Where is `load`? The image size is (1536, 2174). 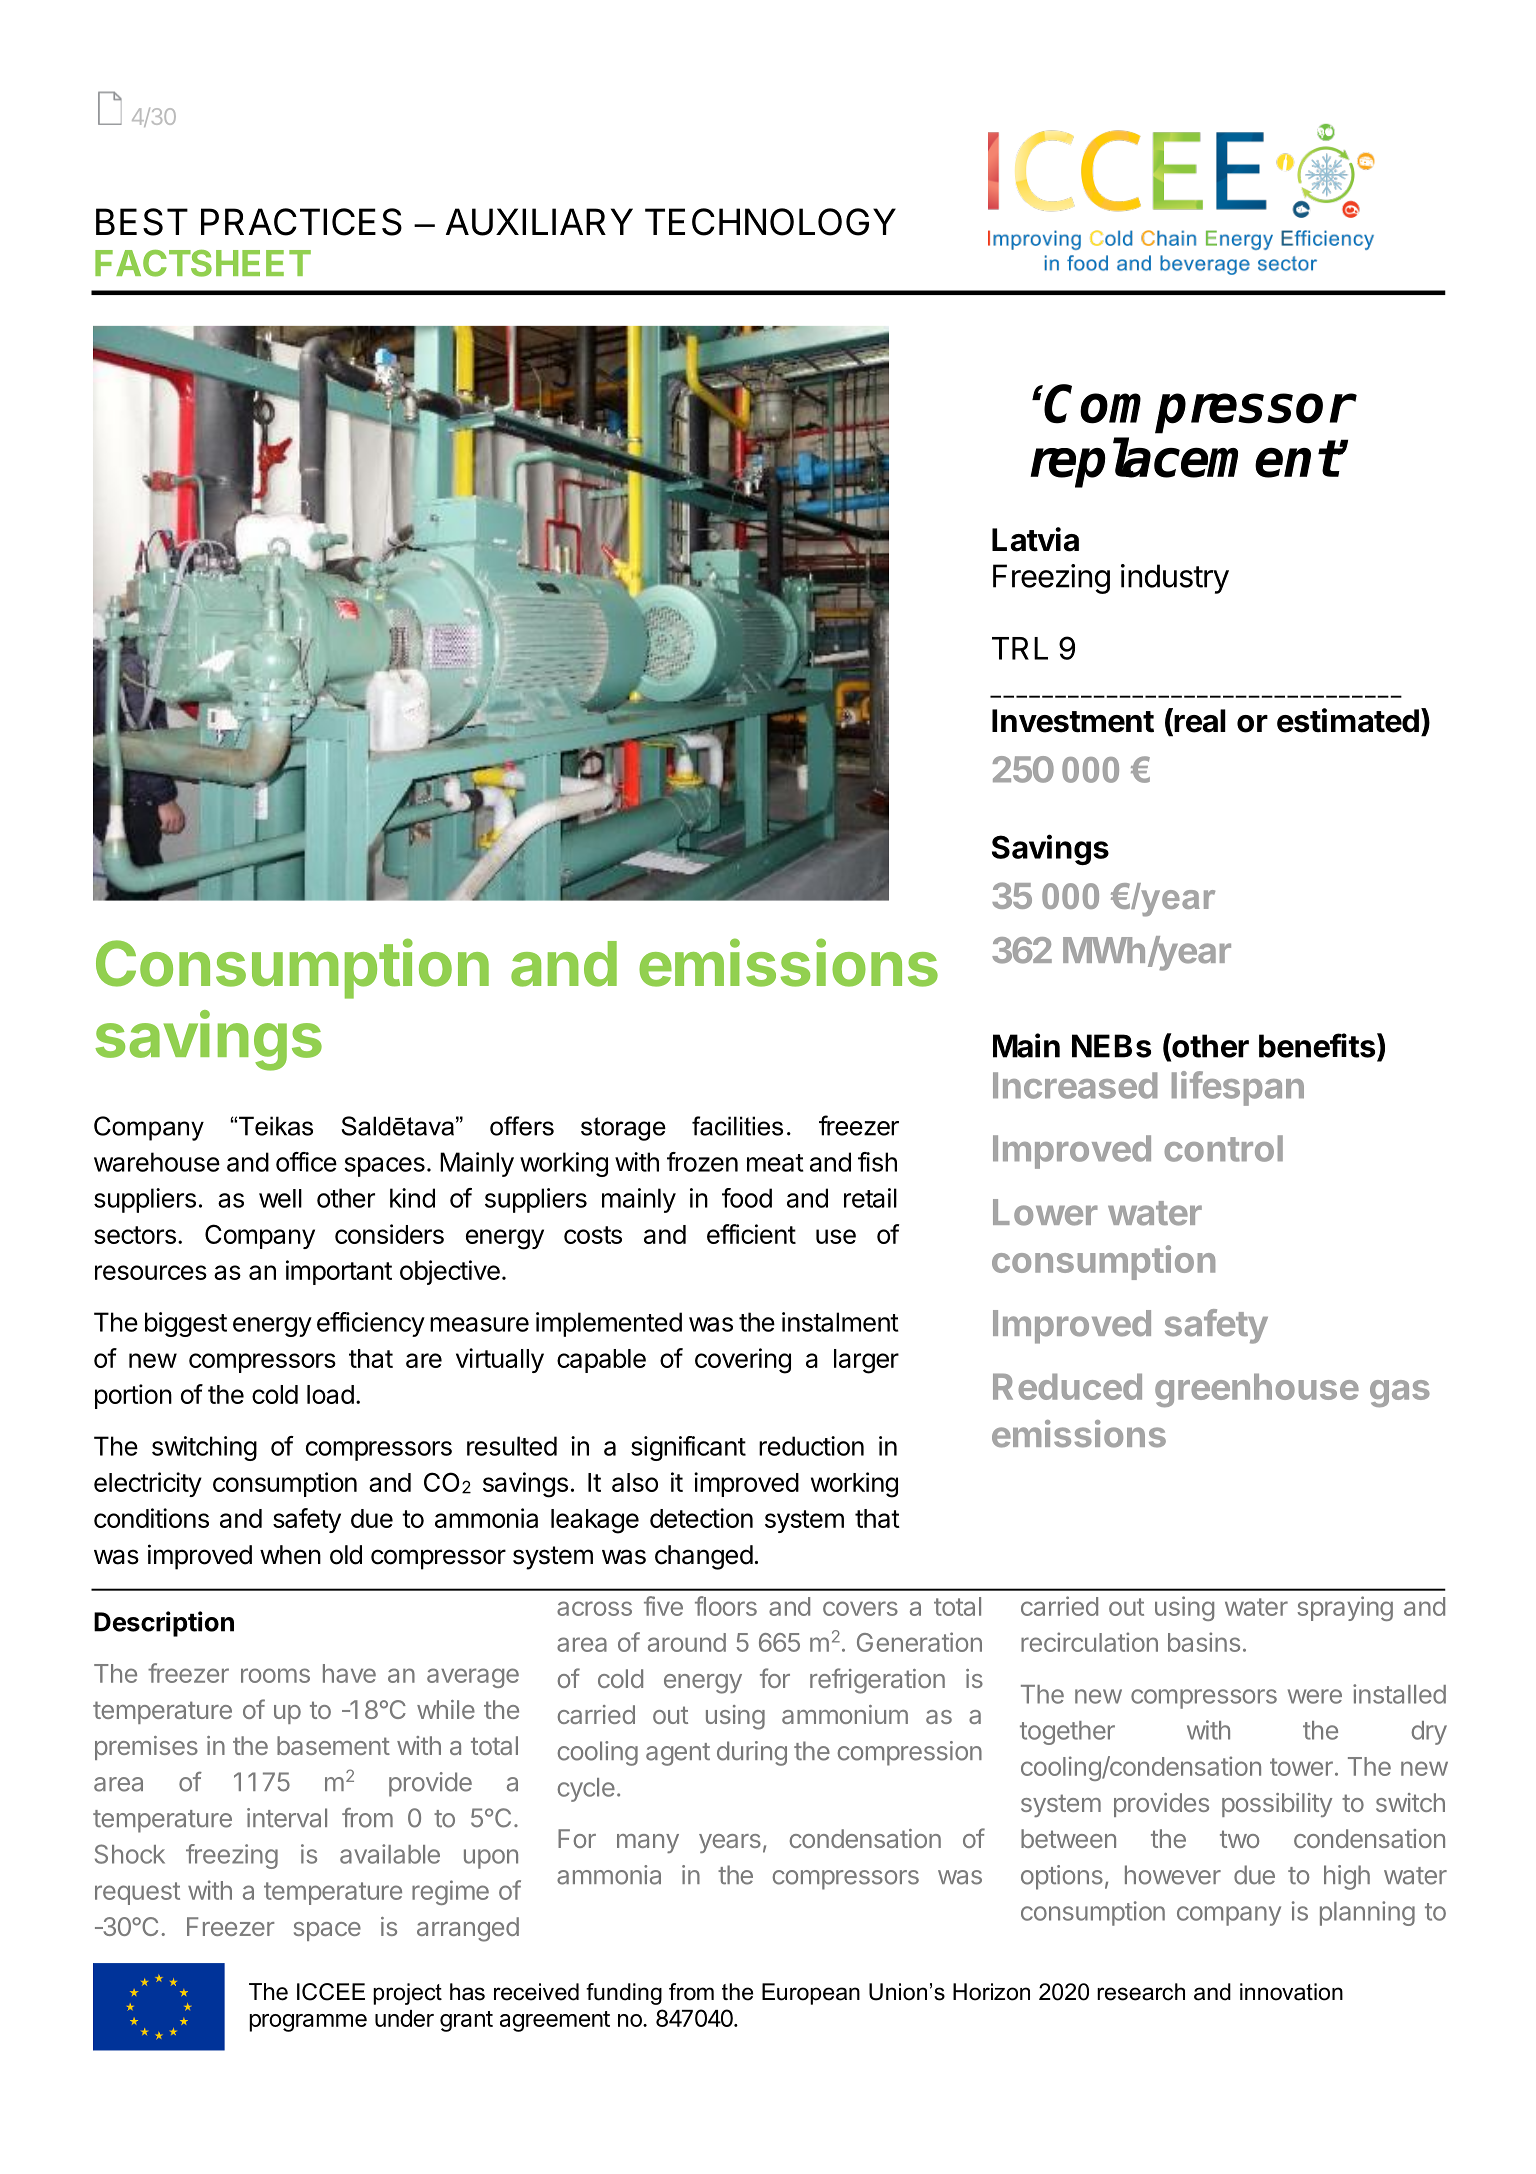
load is located at coordinates (330, 1394).
